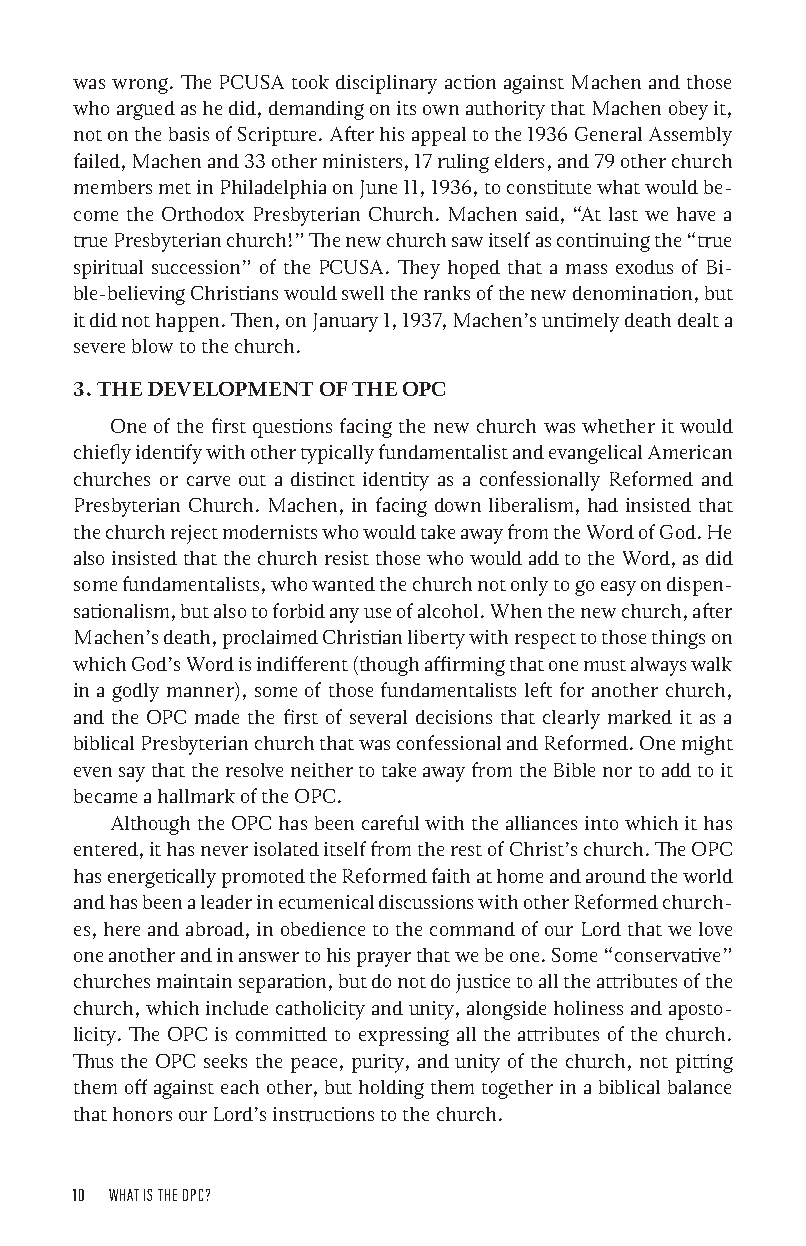 The image size is (806, 1246). I want to click on use, so click(377, 613).
